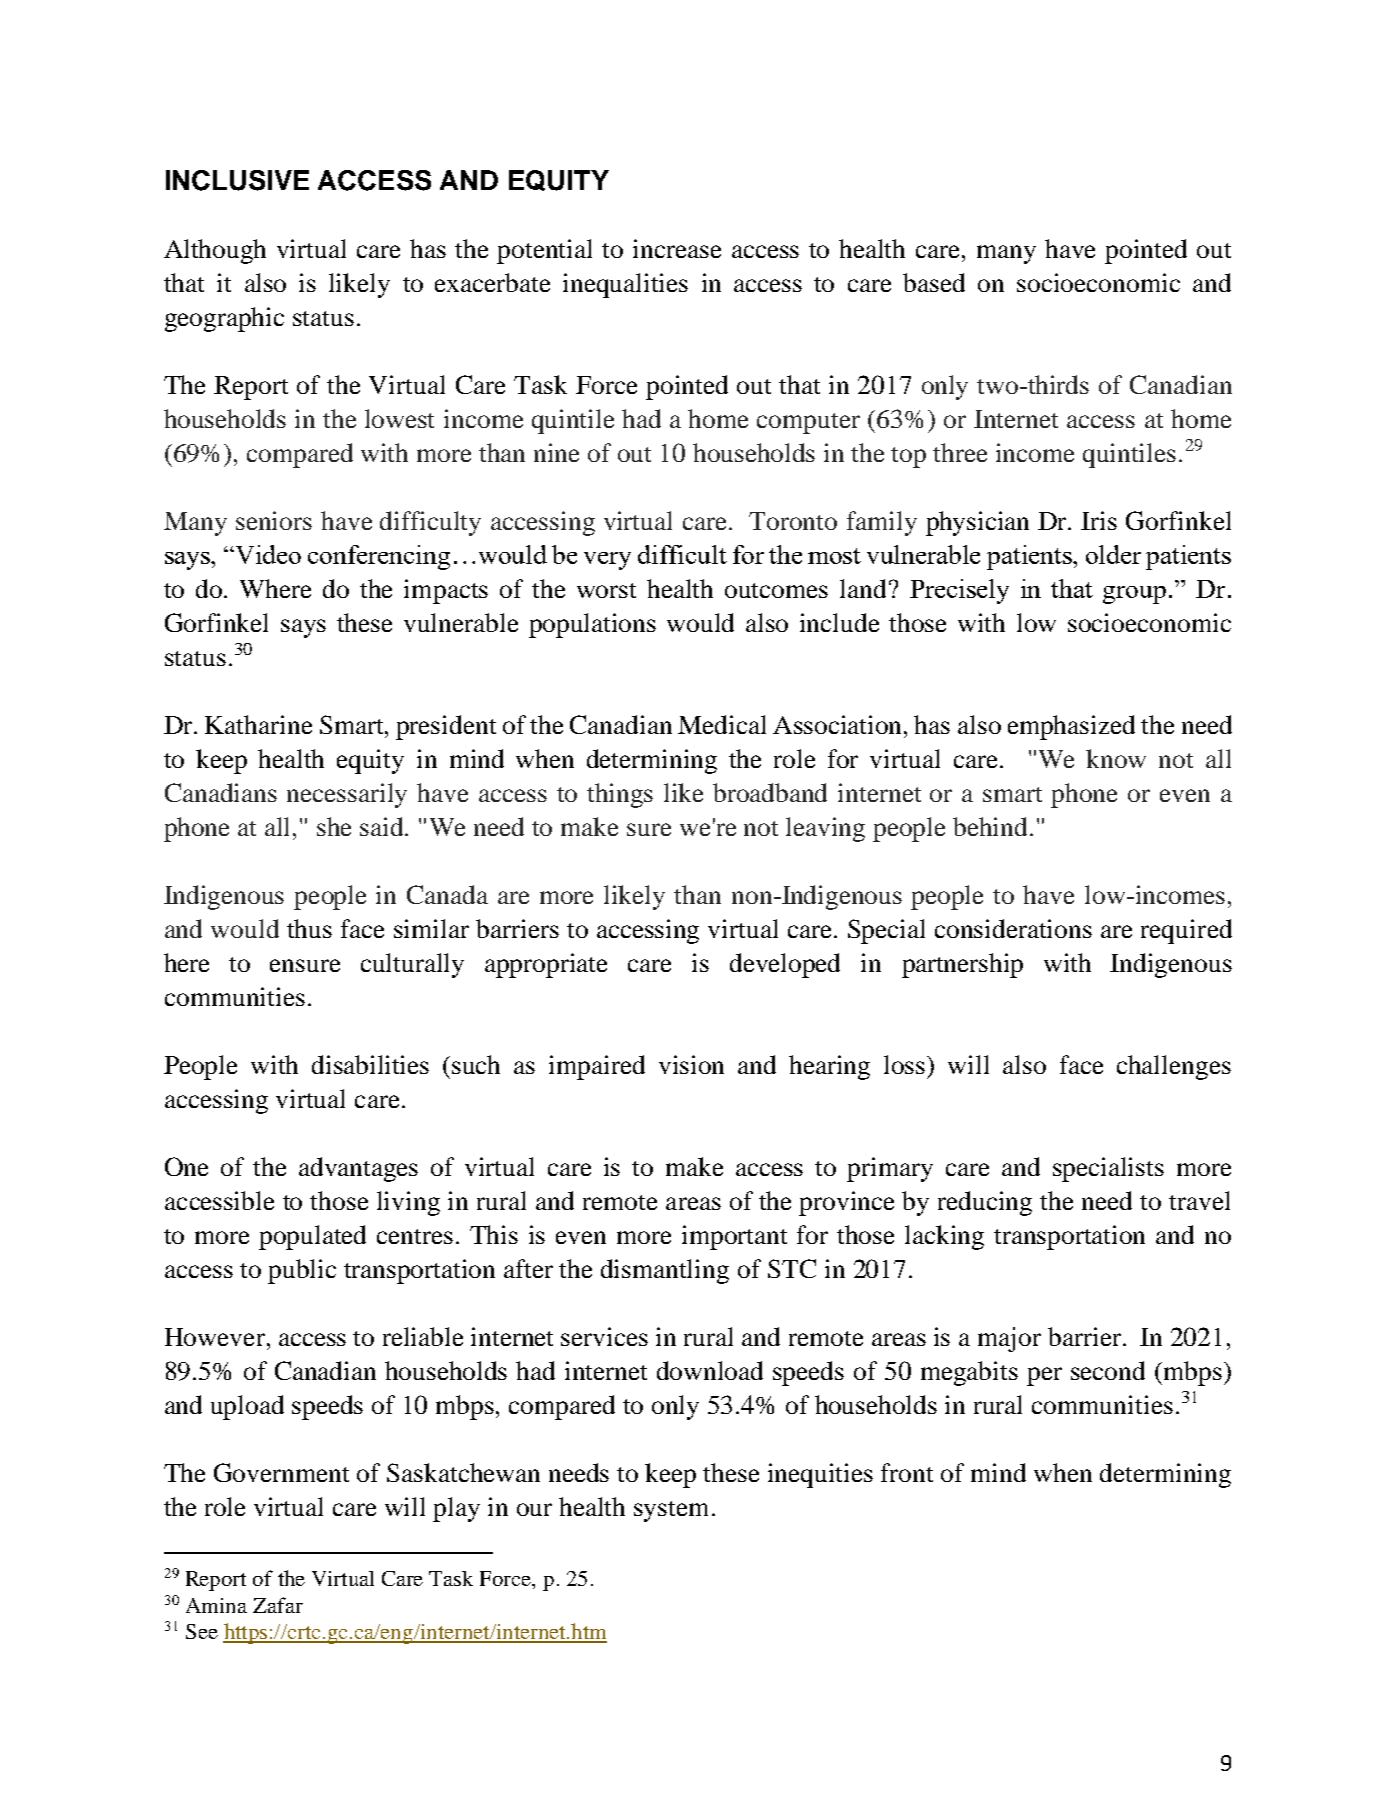 This screenshot has width=1397, height=1808. I want to click on emphasized, so click(1071, 727).
